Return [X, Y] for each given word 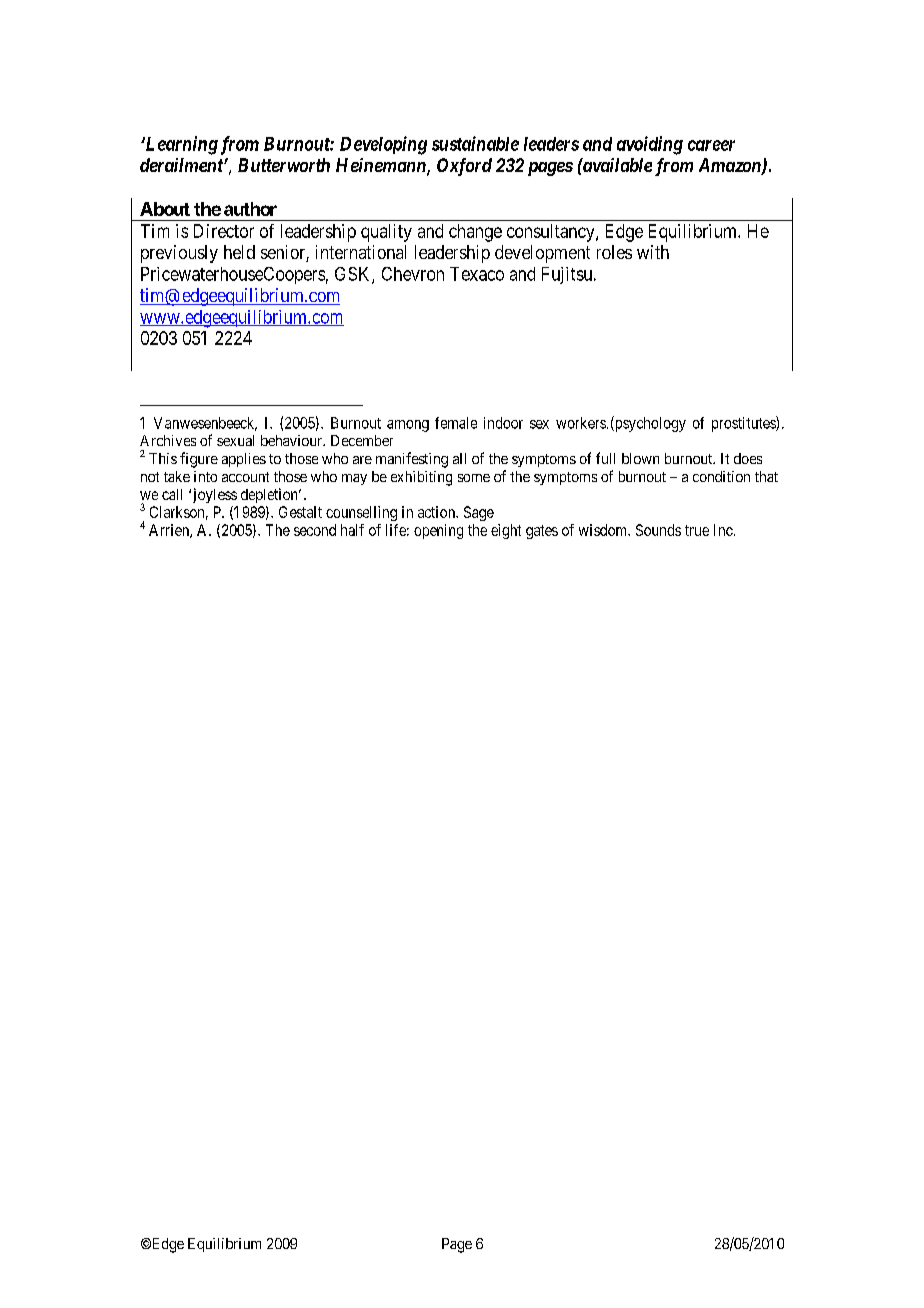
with [653, 252]
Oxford [464, 167]
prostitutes [744, 424]
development [542, 254]
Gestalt [300, 512]
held [239, 252]
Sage [479, 513]
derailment [182, 165]
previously [179, 254]
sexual [235, 440]
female [456, 423]
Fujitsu [567, 275]
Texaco [477, 274]
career [711, 145]
